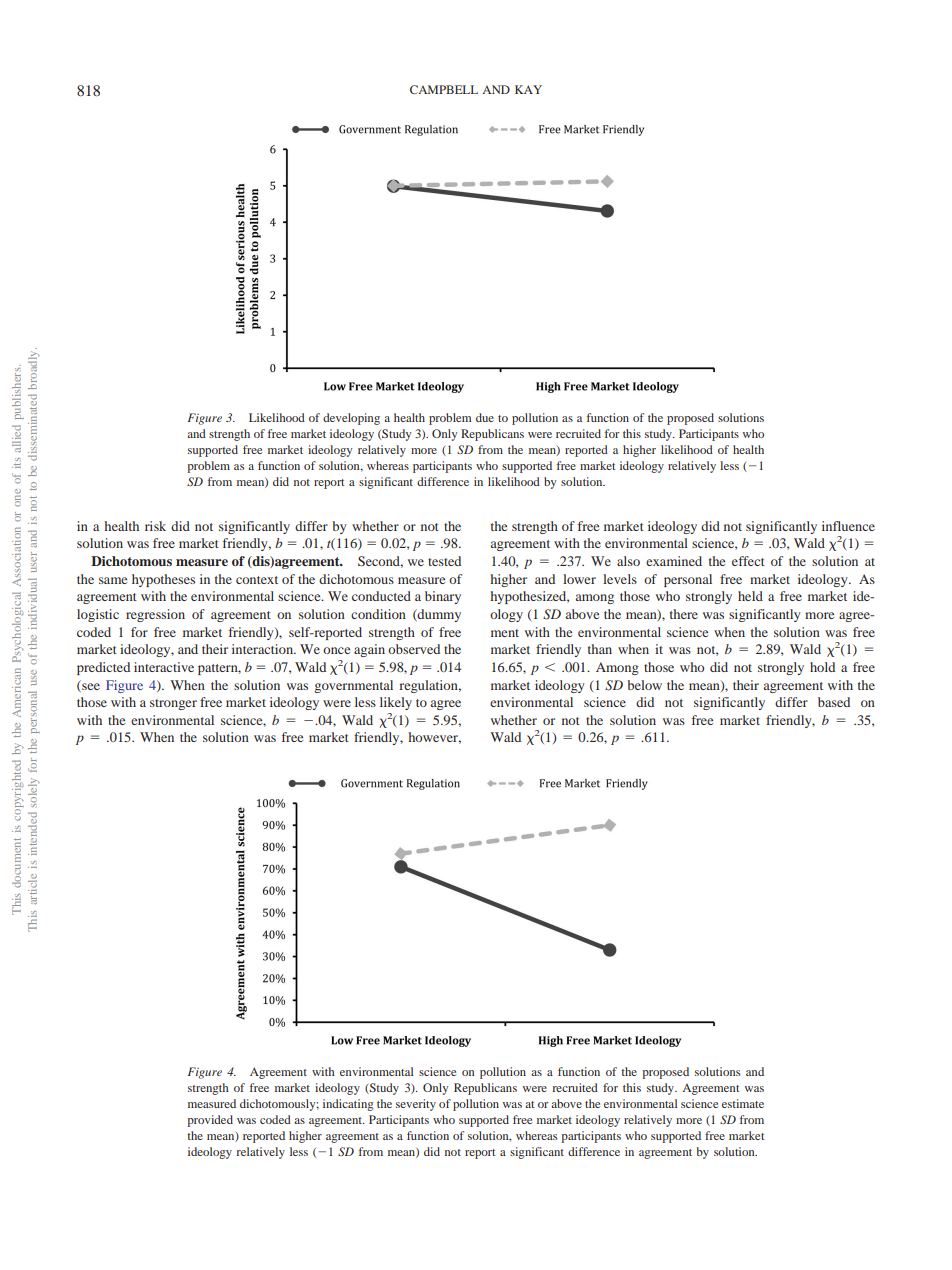 The image size is (952, 1270). Describe the element at coordinates (351, 419) in the screenshot. I see `developing` at that location.
